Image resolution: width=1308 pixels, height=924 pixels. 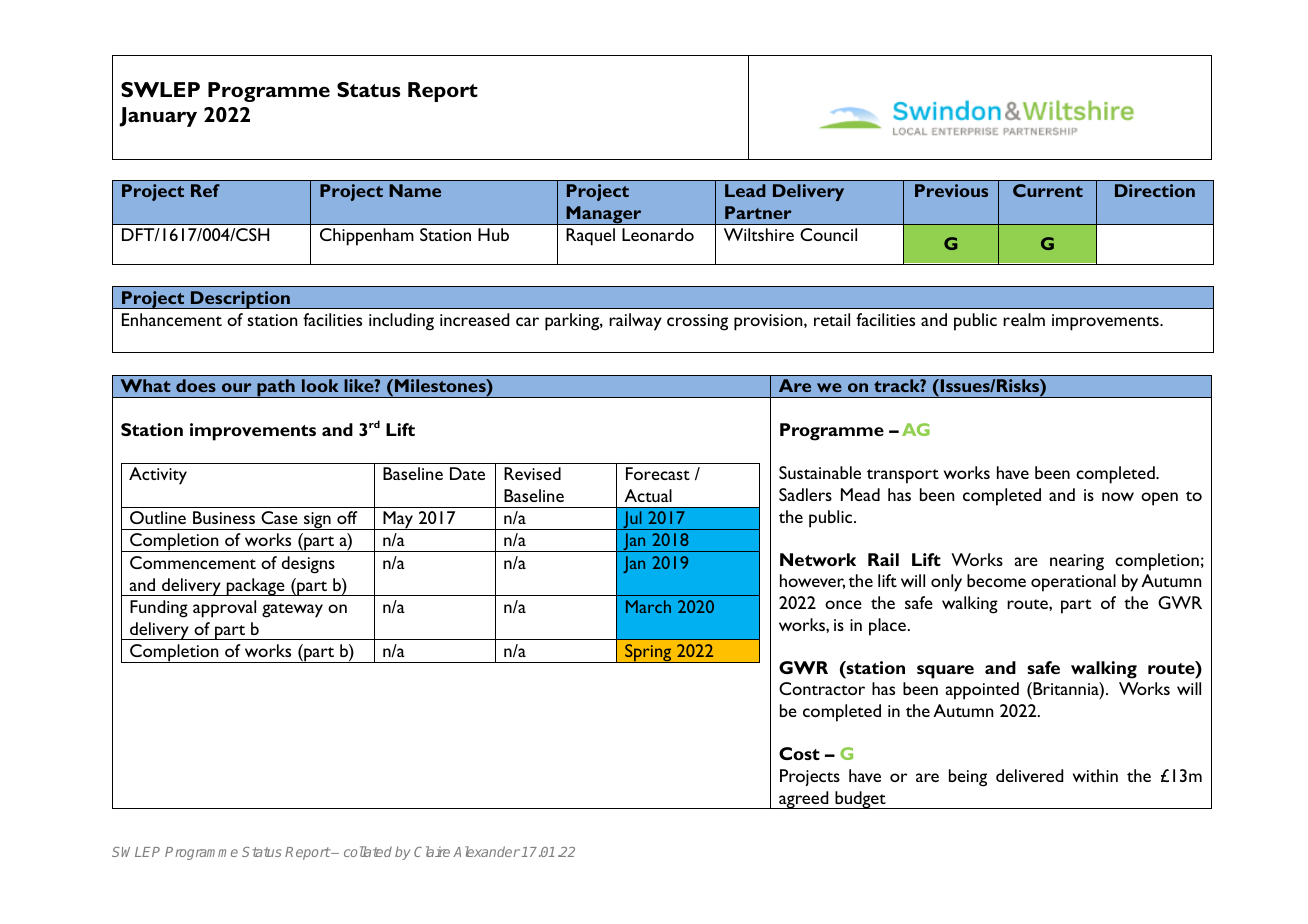 I want to click on Lead, so click(x=745, y=190).
